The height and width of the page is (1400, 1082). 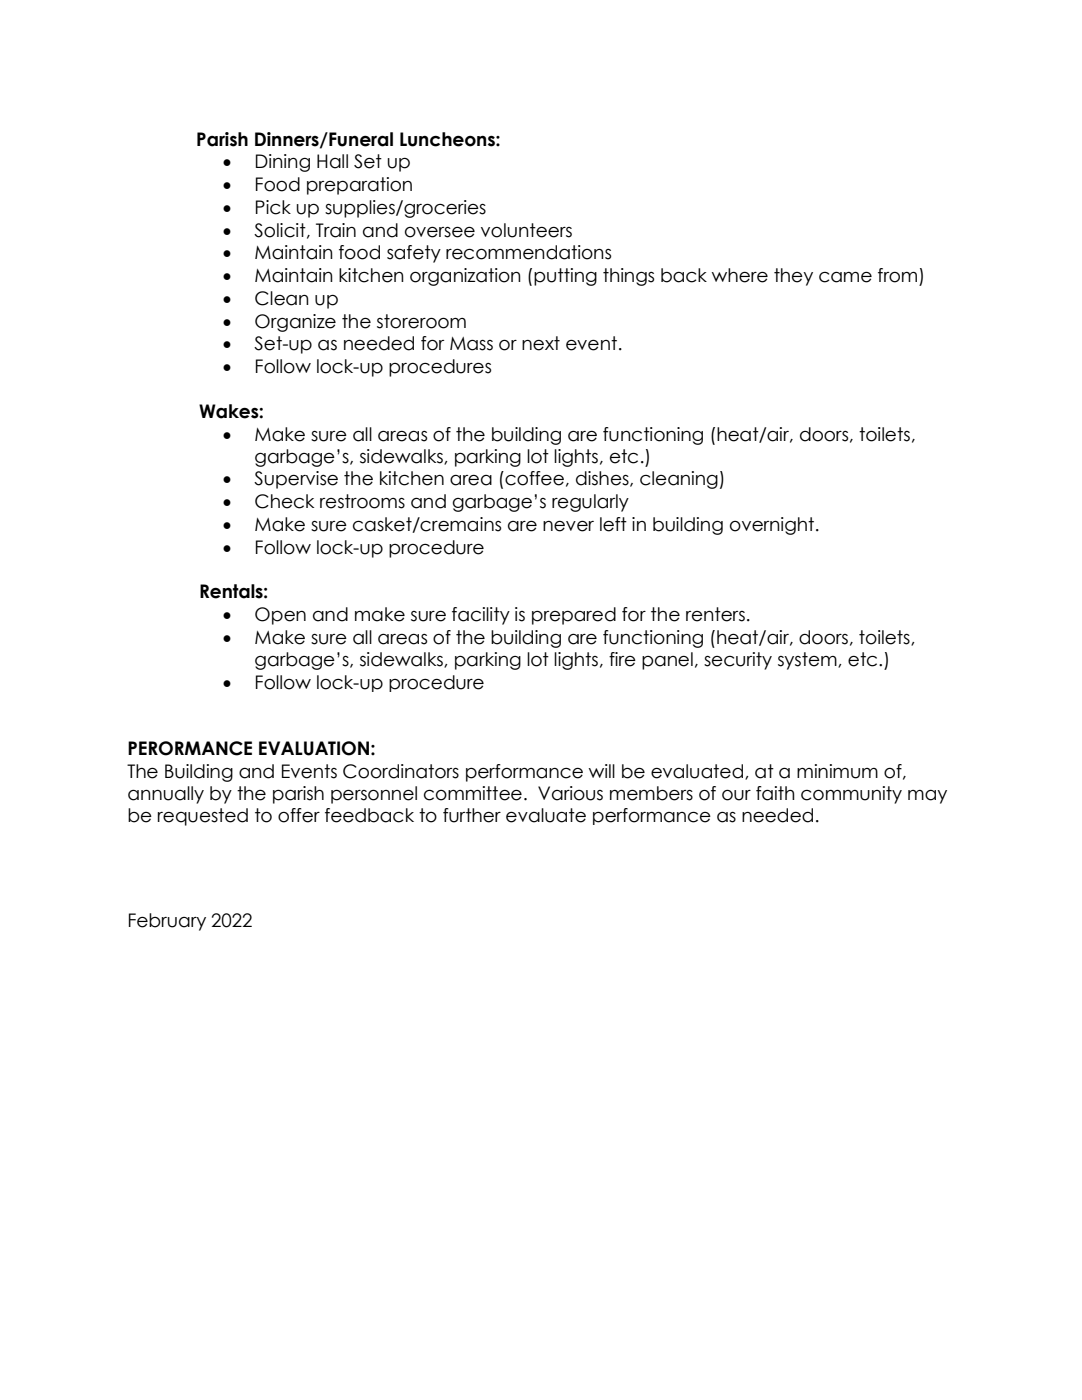 I want to click on next, so click(x=541, y=343).
